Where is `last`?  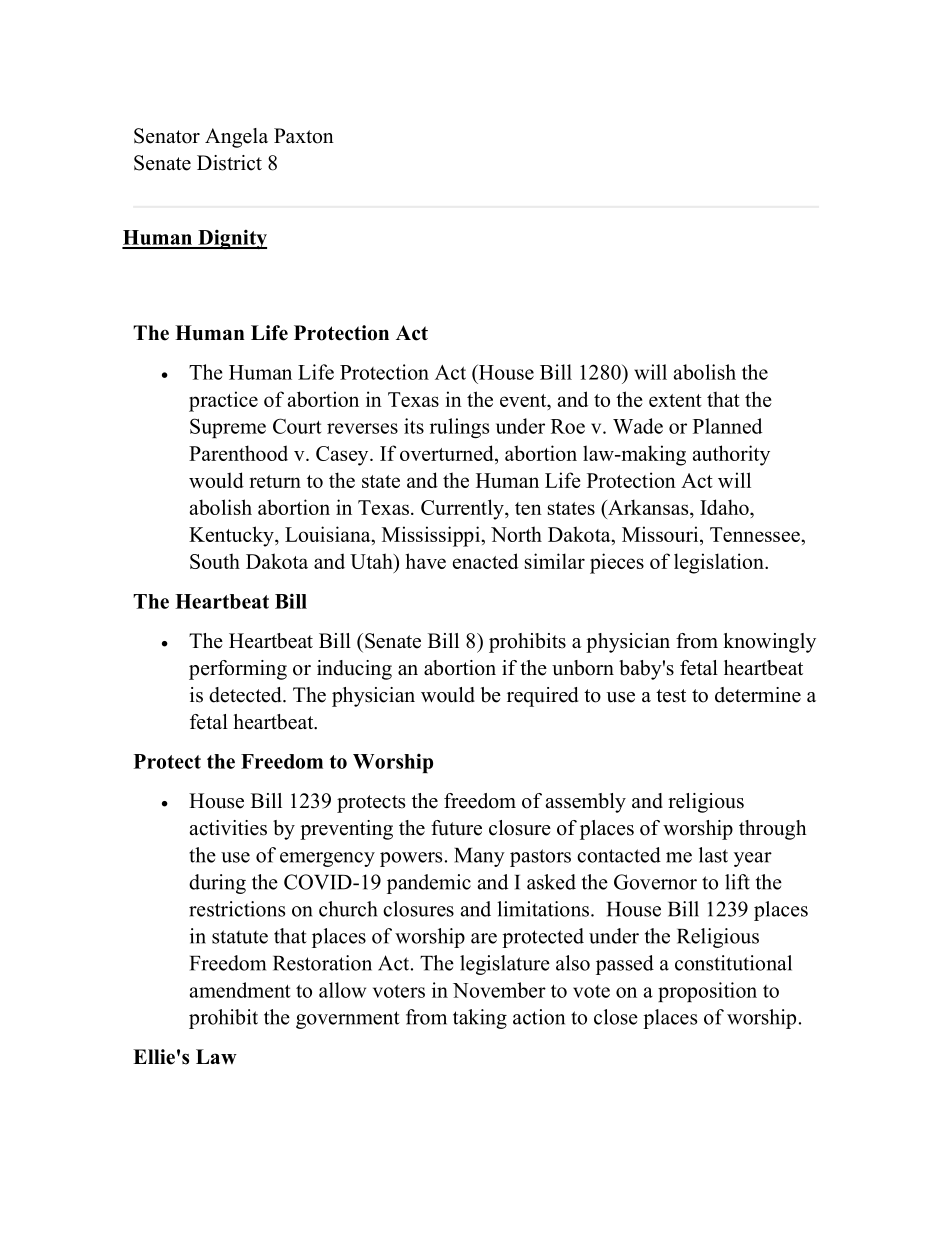 last is located at coordinates (713, 855).
